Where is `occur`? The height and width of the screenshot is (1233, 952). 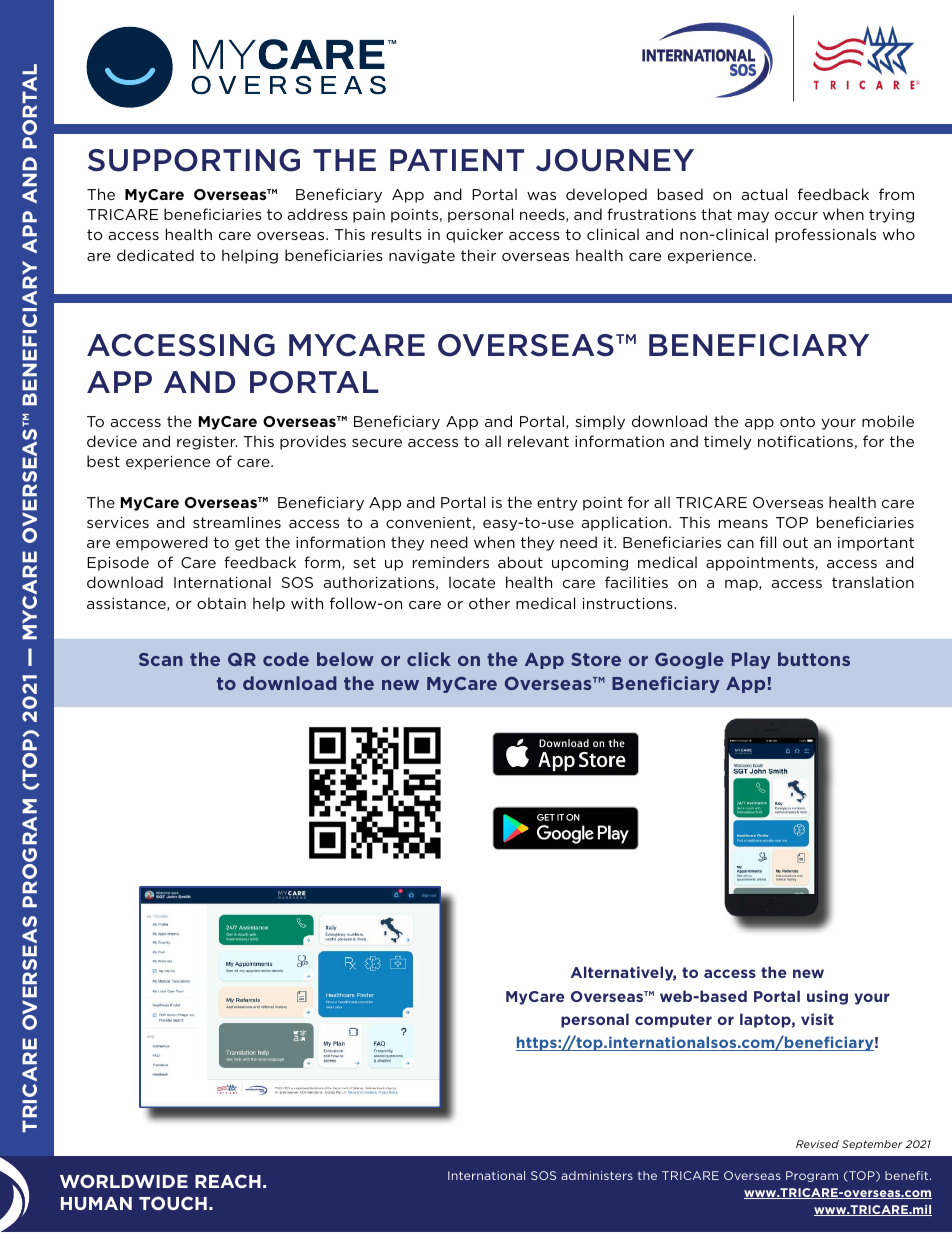
occur is located at coordinates (796, 216).
